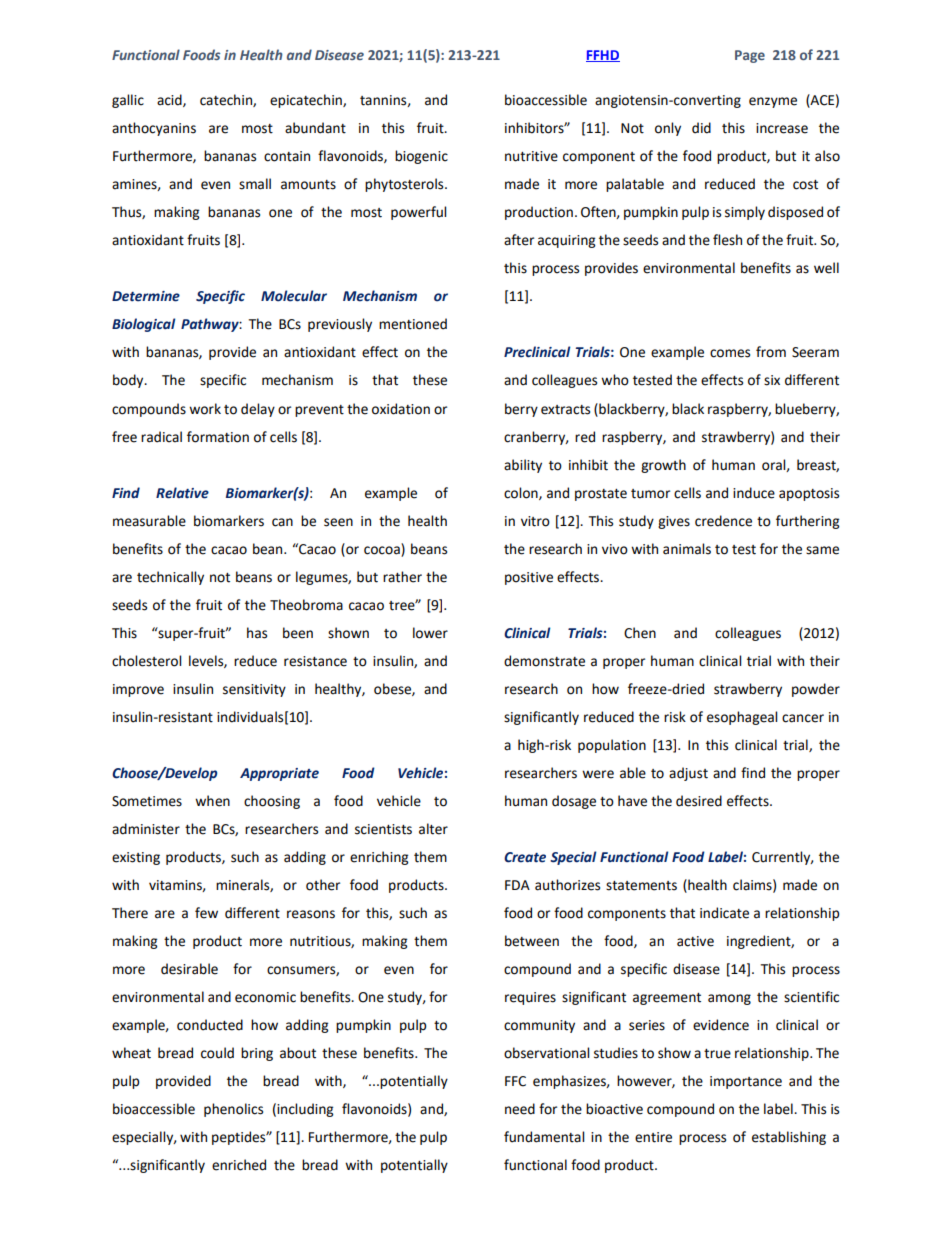  What do you see at coordinates (773, 102) in the screenshot?
I see `enzyme` at bounding box center [773, 102].
